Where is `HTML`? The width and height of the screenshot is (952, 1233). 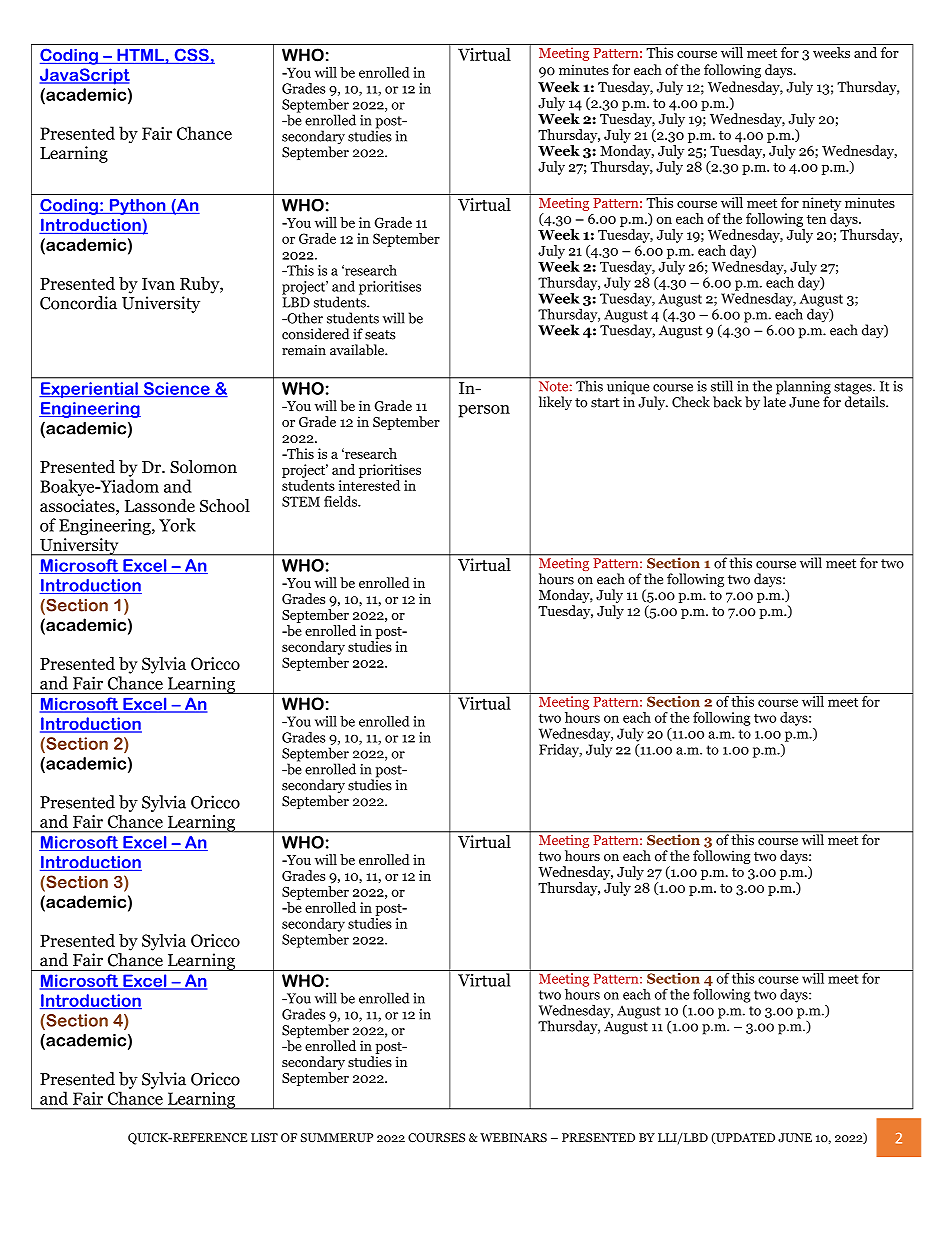
HTML is located at coordinates (140, 56).
